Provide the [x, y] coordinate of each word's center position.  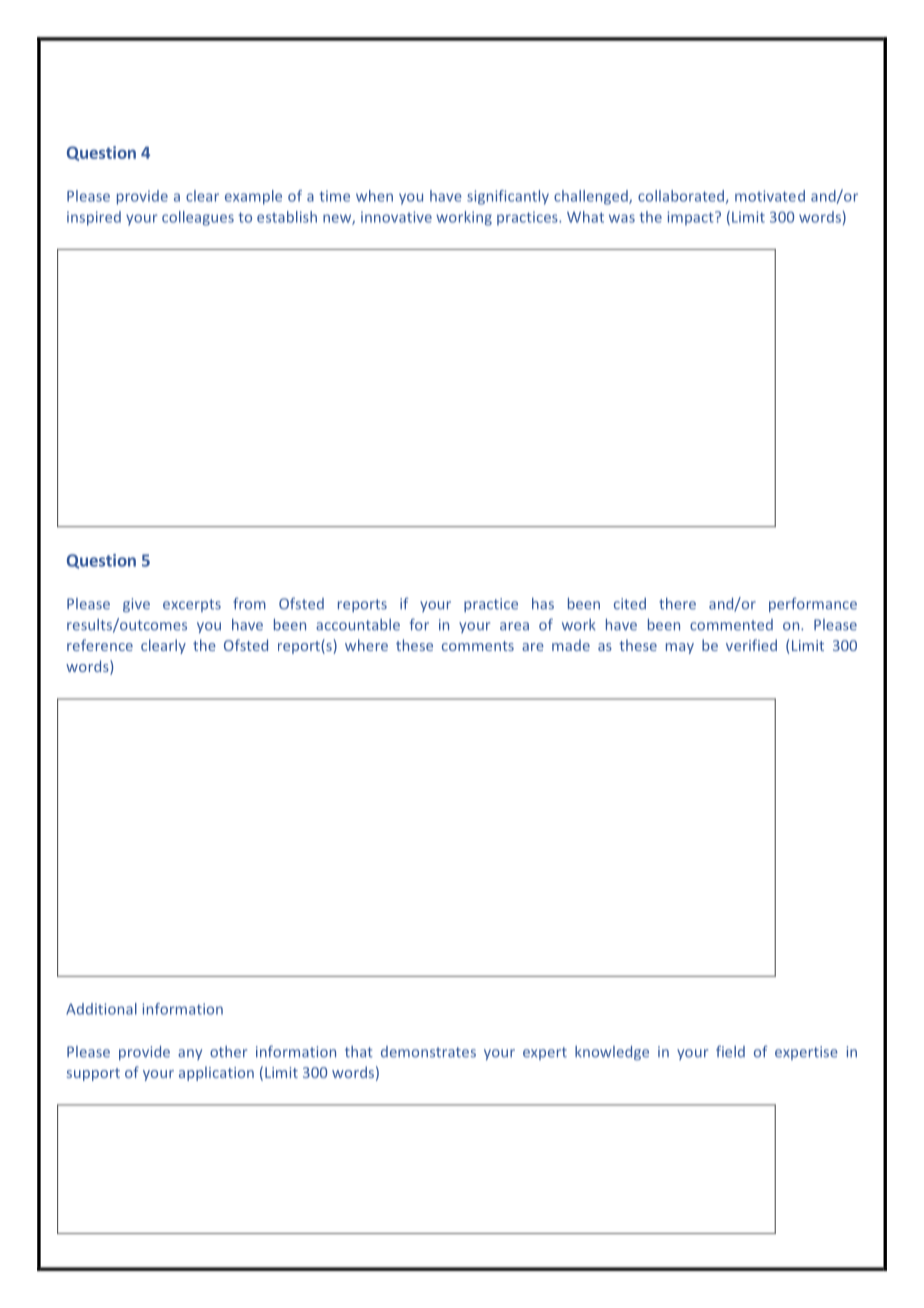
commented [731, 625]
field [730, 1051]
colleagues [198, 218]
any [190, 1054]
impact [691, 218]
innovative [396, 217]
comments [478, 646]
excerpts [192, 605]
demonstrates [428, 1052]
